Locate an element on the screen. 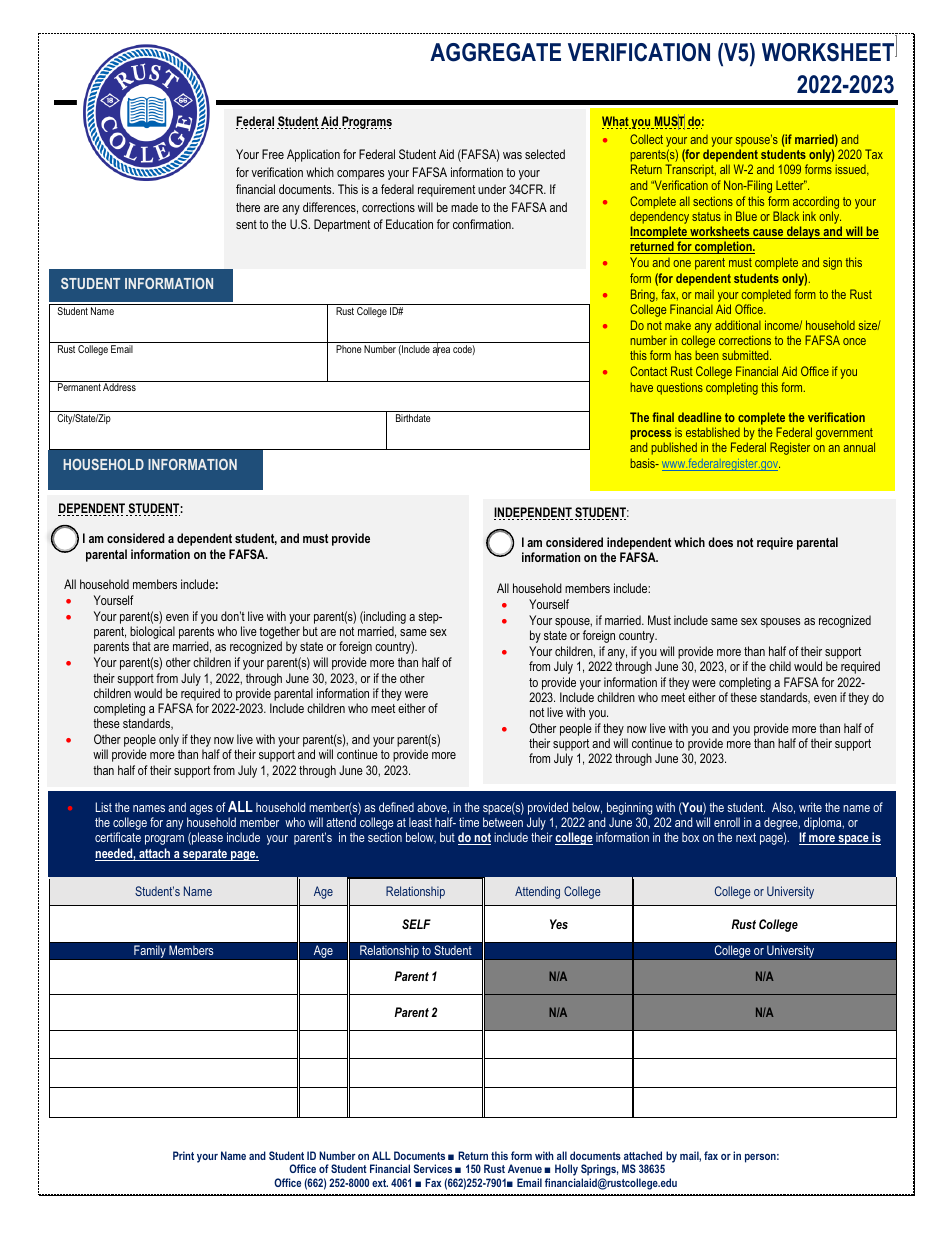 This screenshot has height=1233, width=952. write is located at coordinates (810, 807).
